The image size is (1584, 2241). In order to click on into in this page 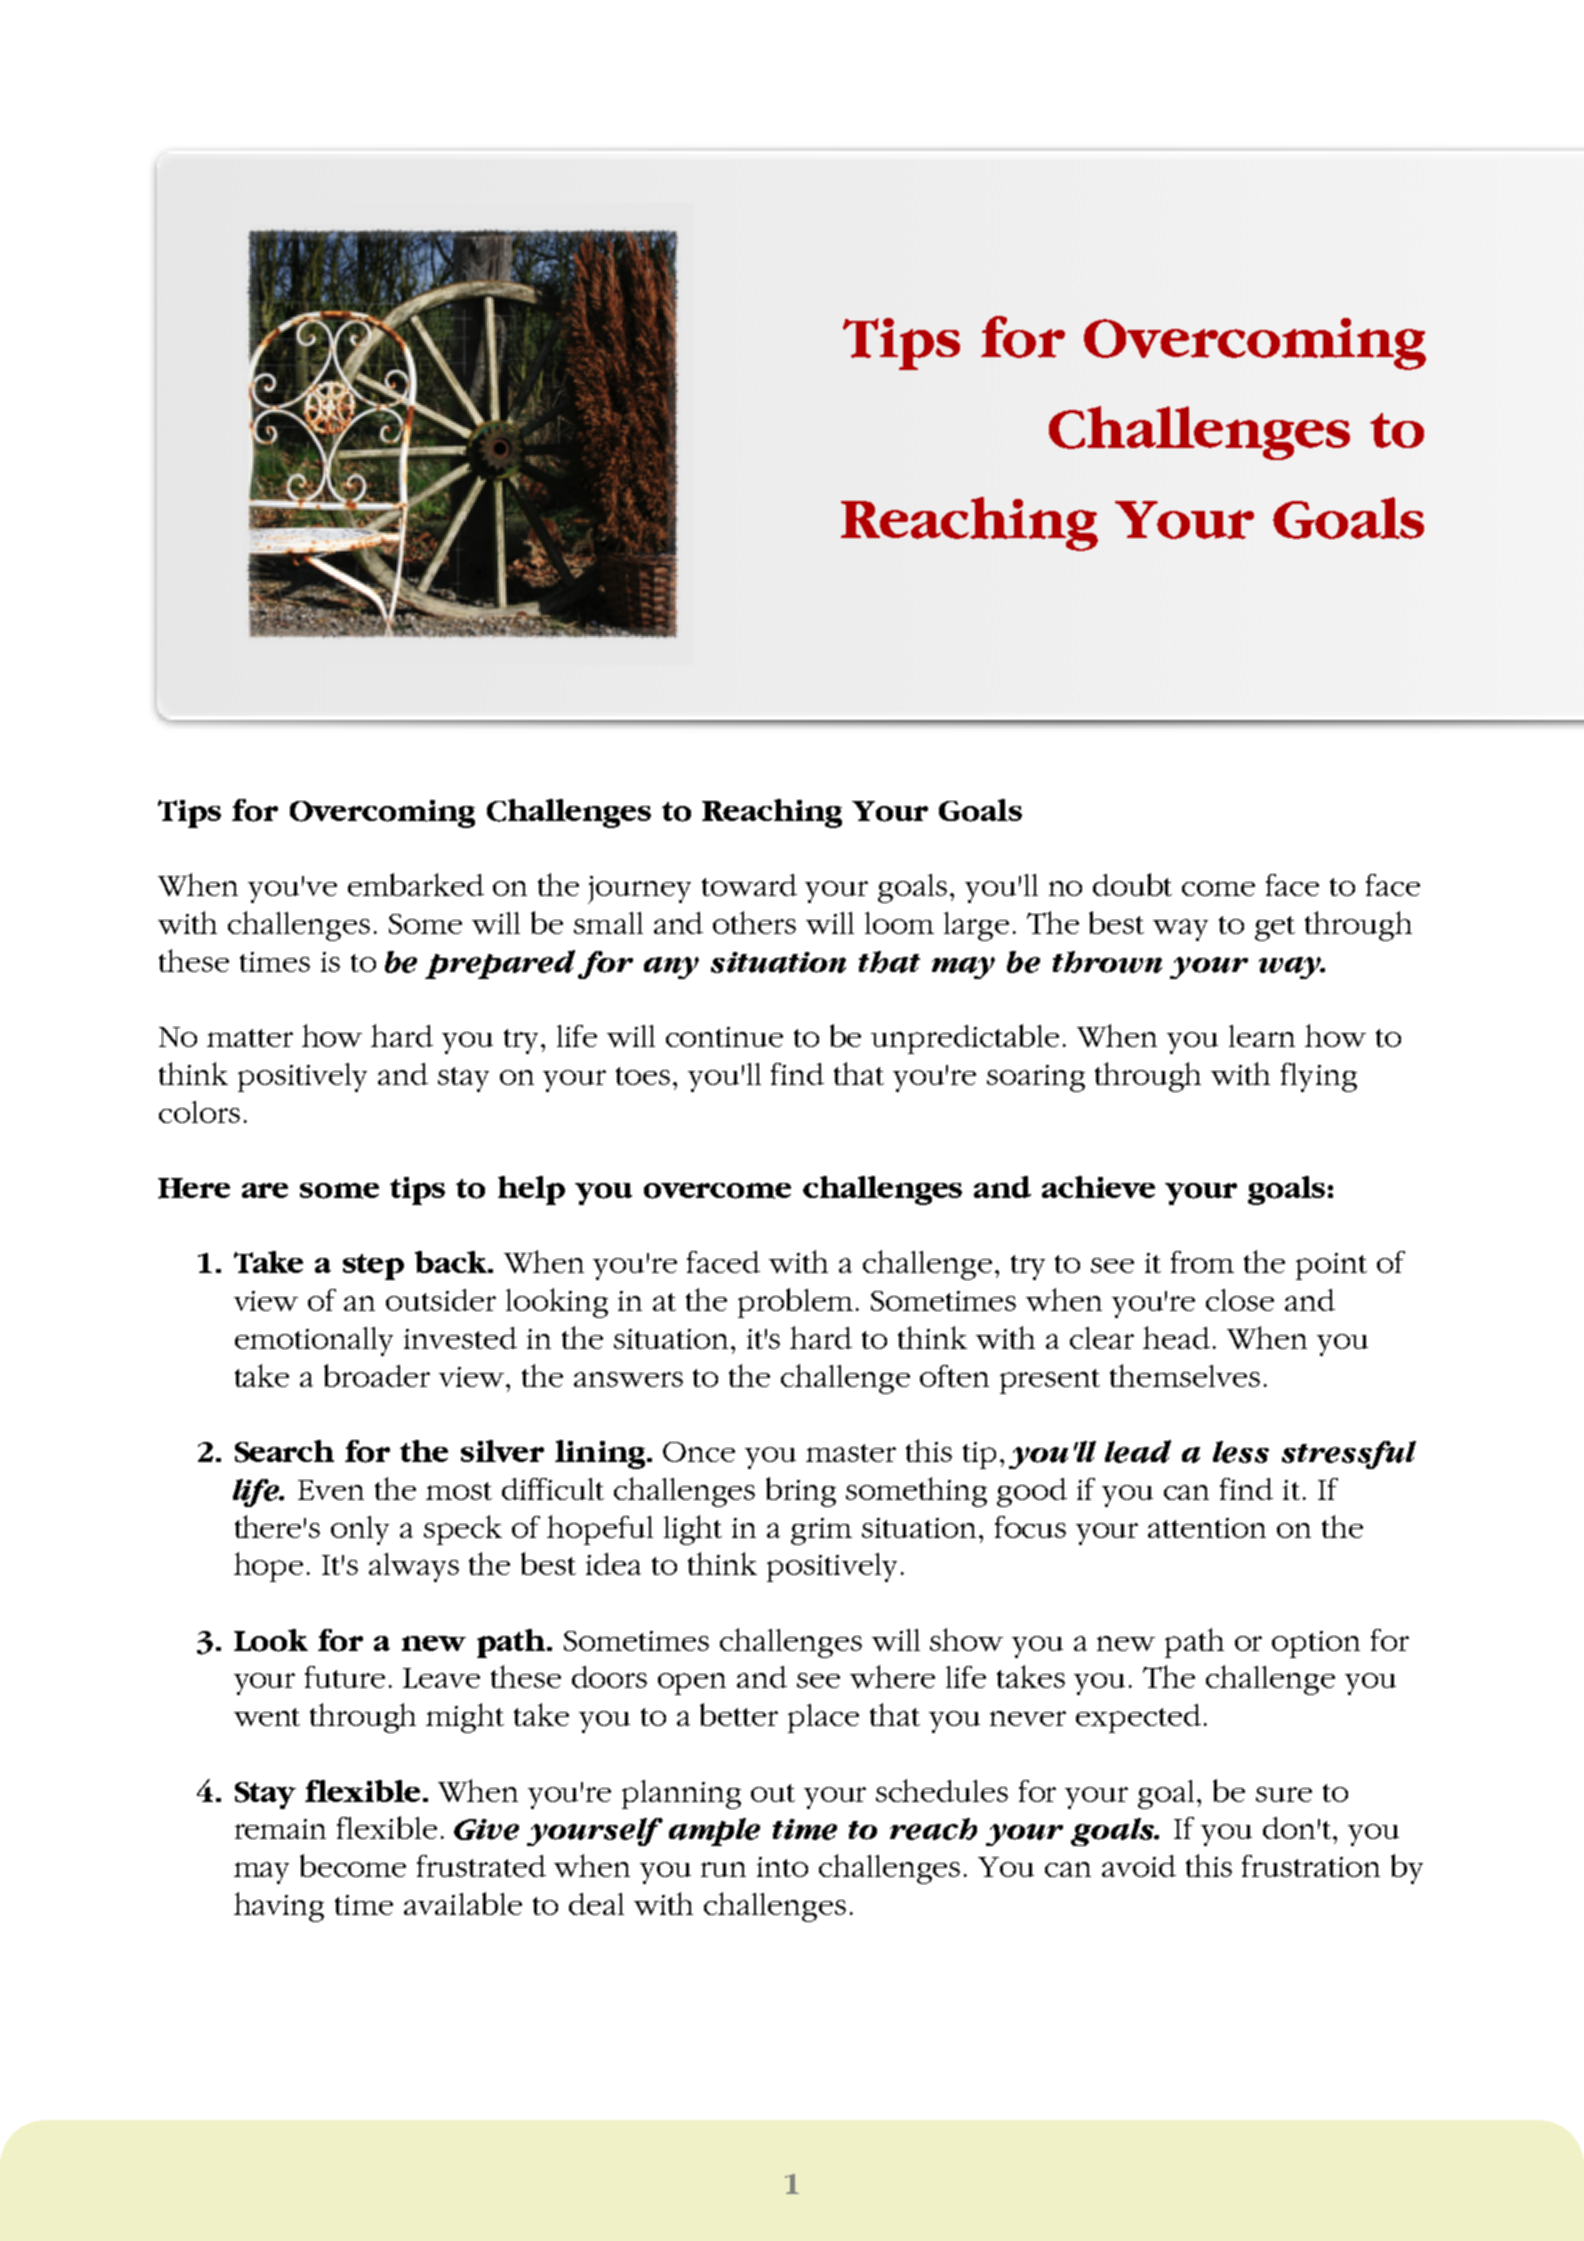, I will do `click(782, 1867)`.
